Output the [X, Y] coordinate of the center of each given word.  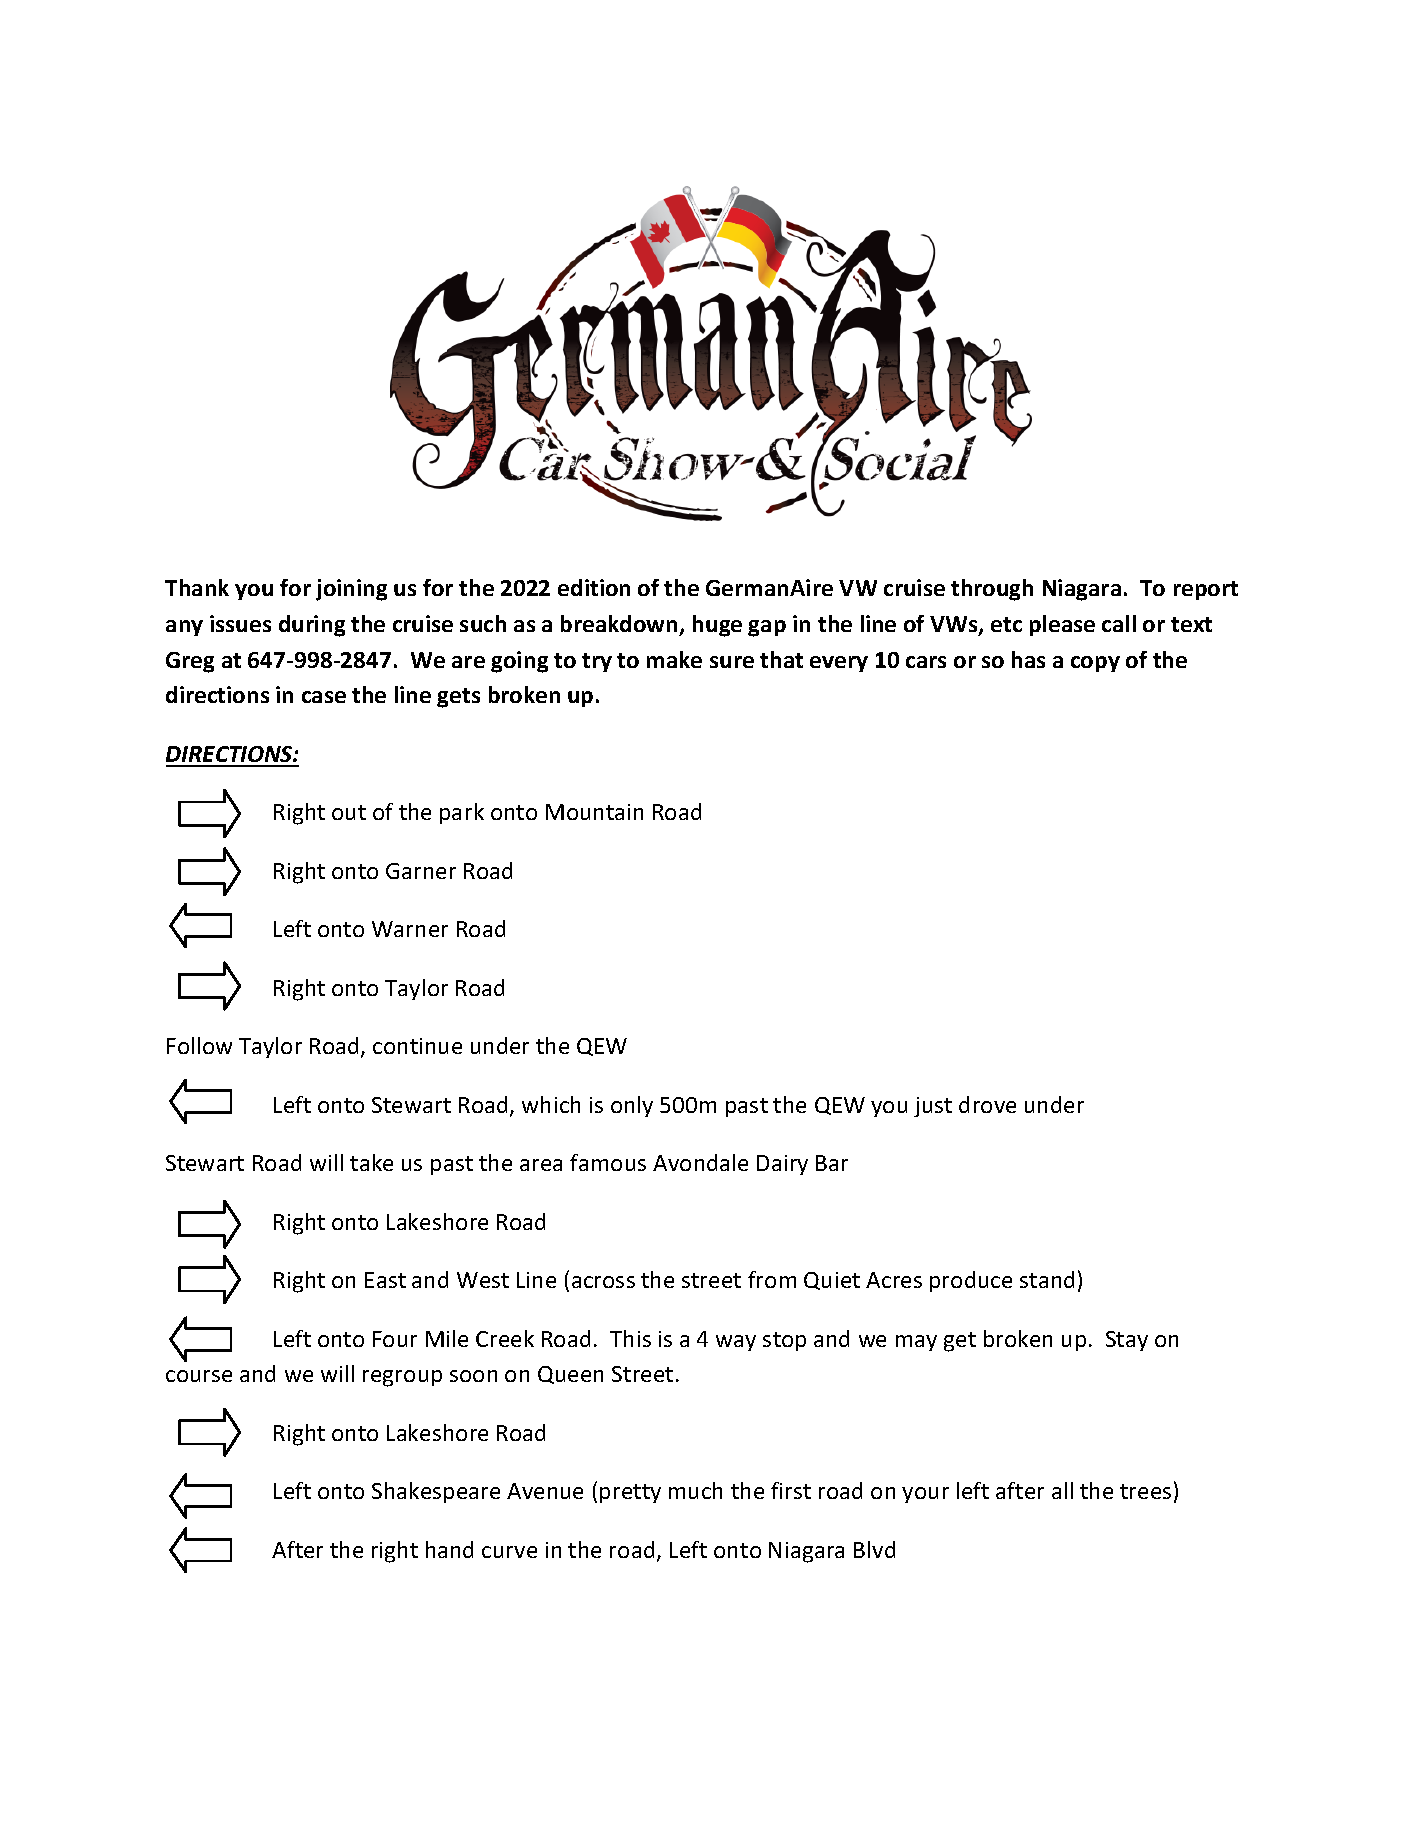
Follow [199, 1045]
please [1062, 625]
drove [987, 1104]
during [312, 626]
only [632, 1106]
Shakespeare [436, 1492]
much [695, 1490]
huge [717, 626]
